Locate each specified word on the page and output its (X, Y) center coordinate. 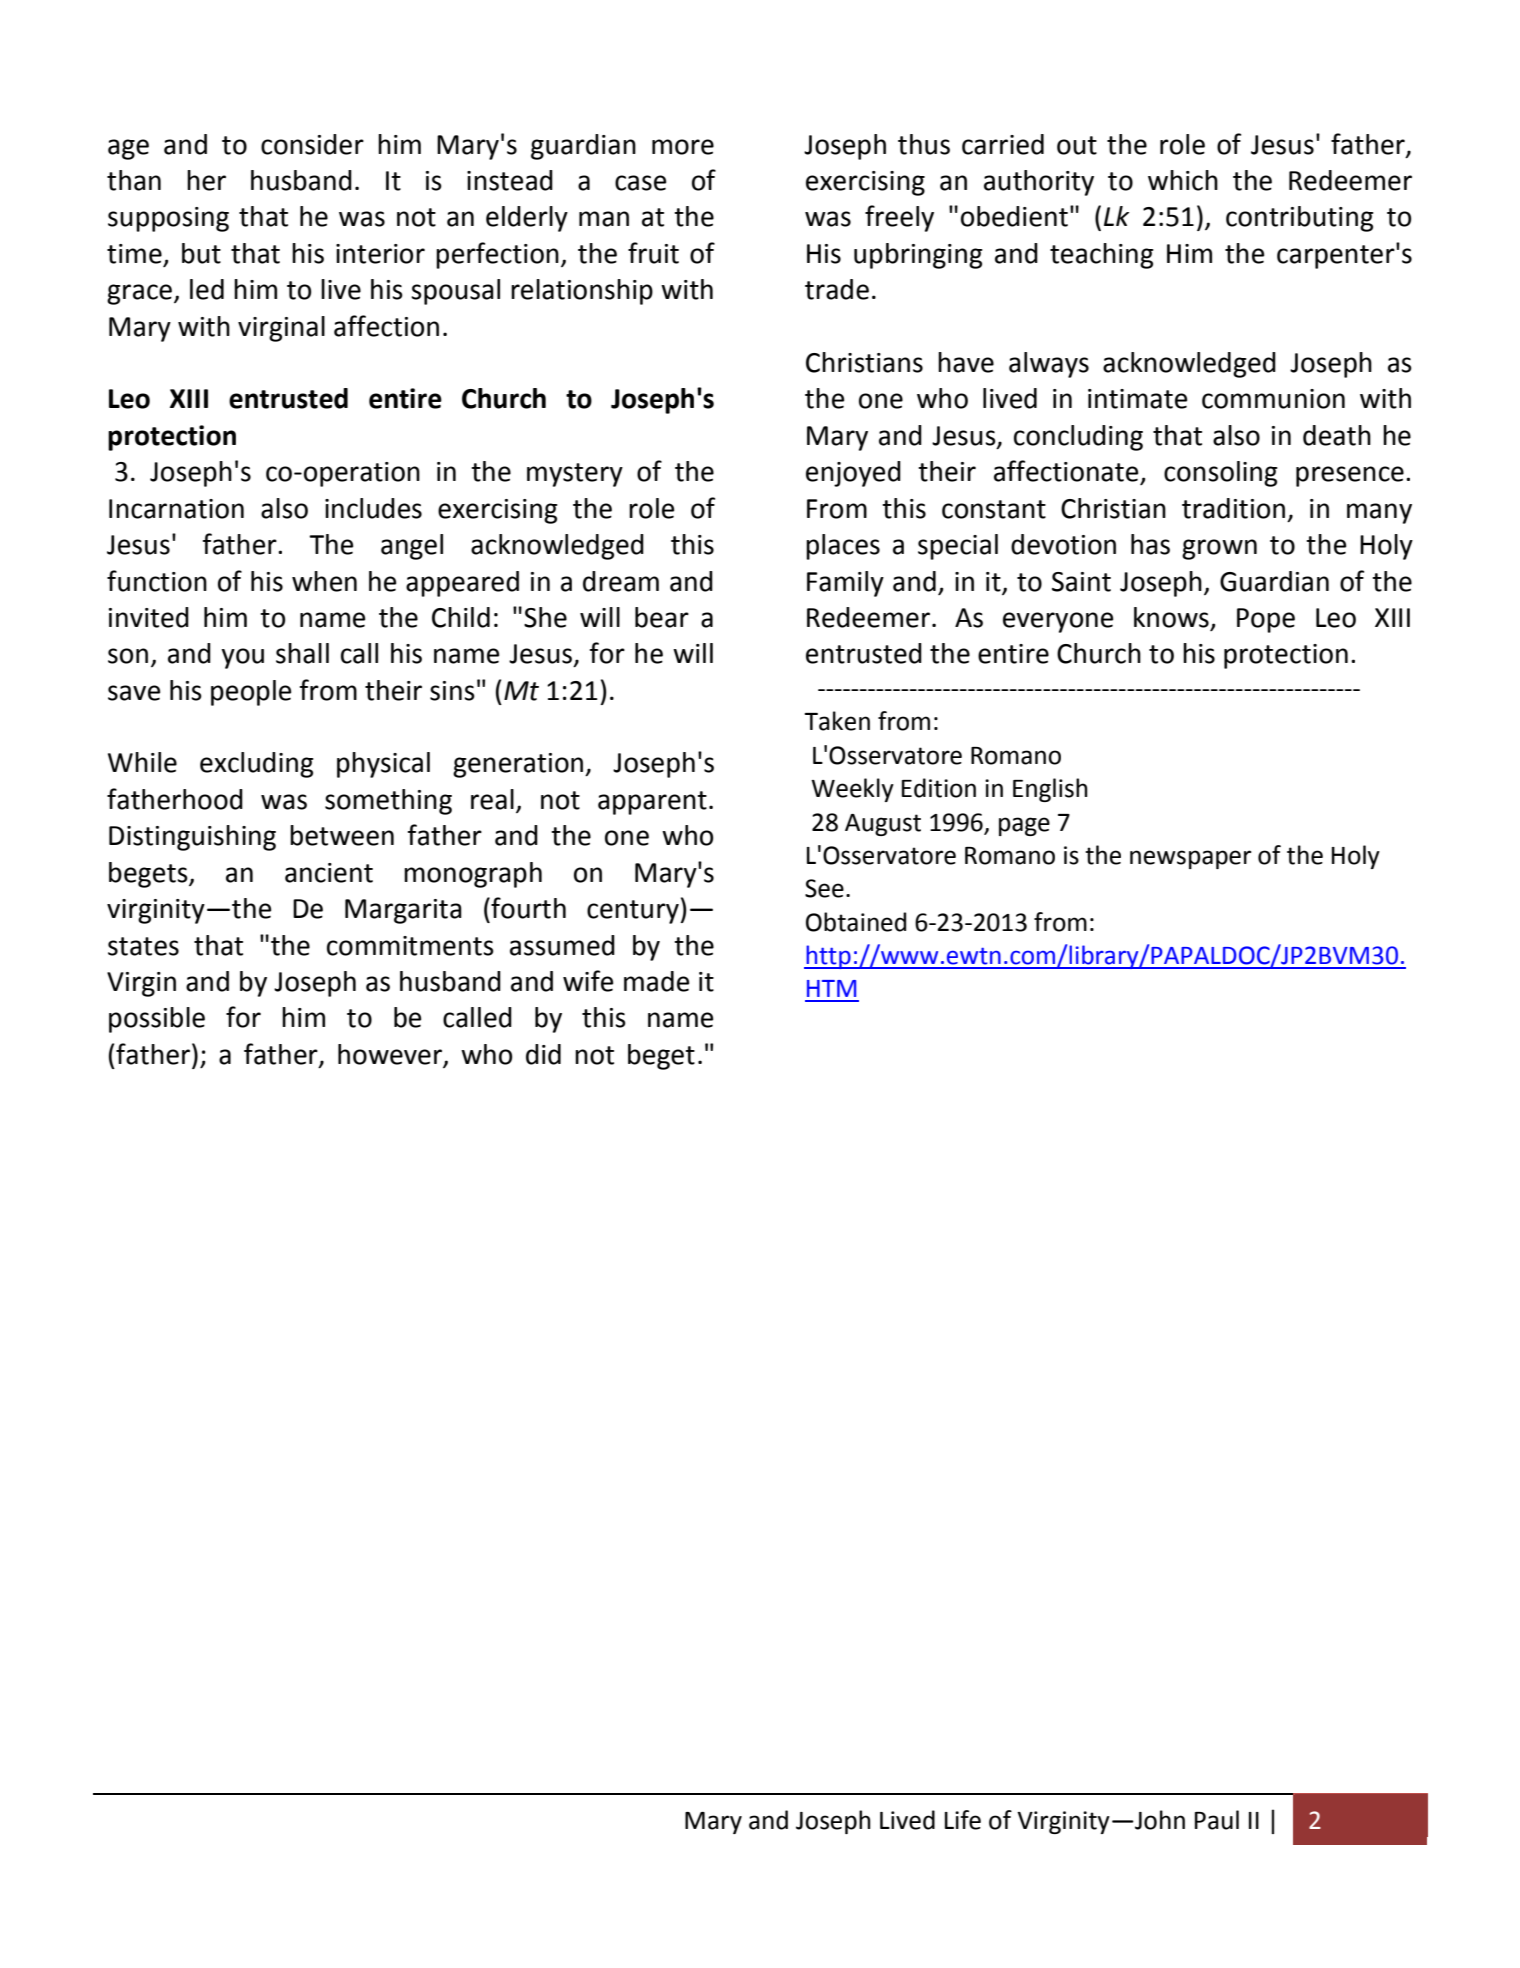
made (656, 981)
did (543, 1054)
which (1183, 180)
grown (1219, 549)
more (683, 147)
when (324, 581)
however (390, 1054)
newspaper (1191, 859)
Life (963, 1820)
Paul (1217, 1820)
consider (312, 144)
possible (157, 1020)
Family (845, 584)
